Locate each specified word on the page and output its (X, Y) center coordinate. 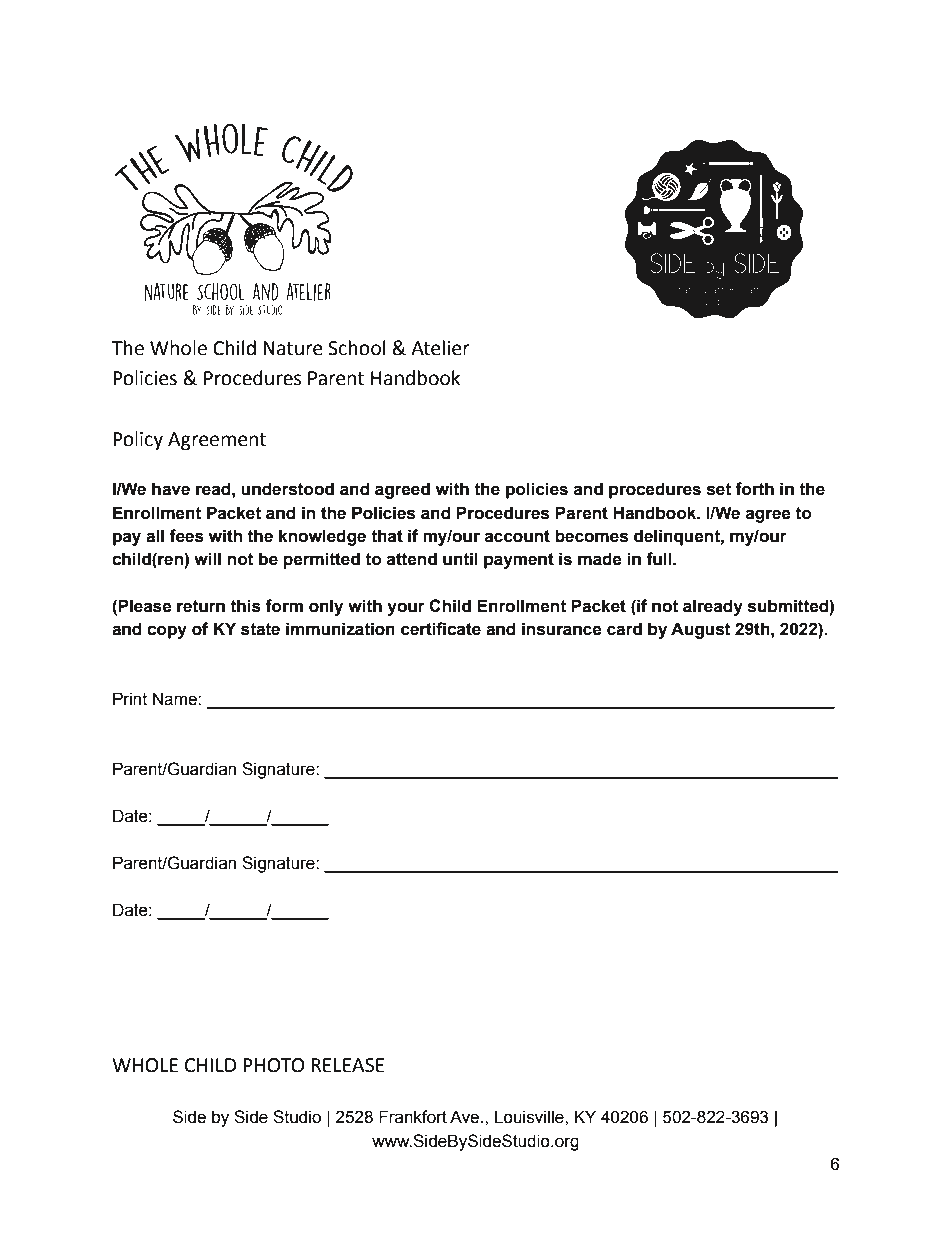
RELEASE (348, 1065)
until (460, 559)
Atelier (440, 348)
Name (176, 699)
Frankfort (413, 1117)
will (207, 558)
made (600, 559)
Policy (138, 440)
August (701, 630)
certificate (441, 629)
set (719, 489)
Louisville (530, 1117)
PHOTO (273, 1065)
